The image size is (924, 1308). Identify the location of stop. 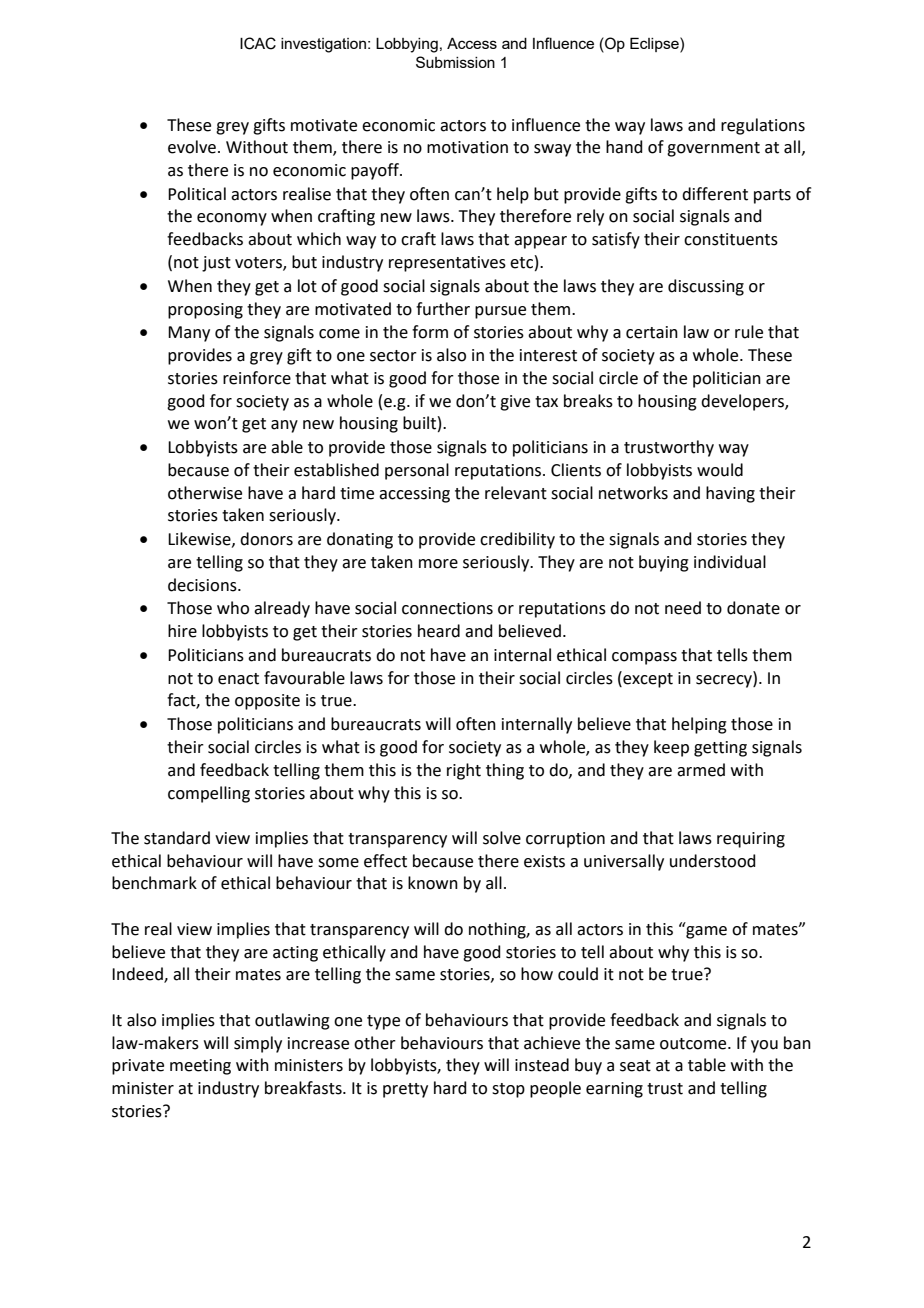
(508, 1090).
